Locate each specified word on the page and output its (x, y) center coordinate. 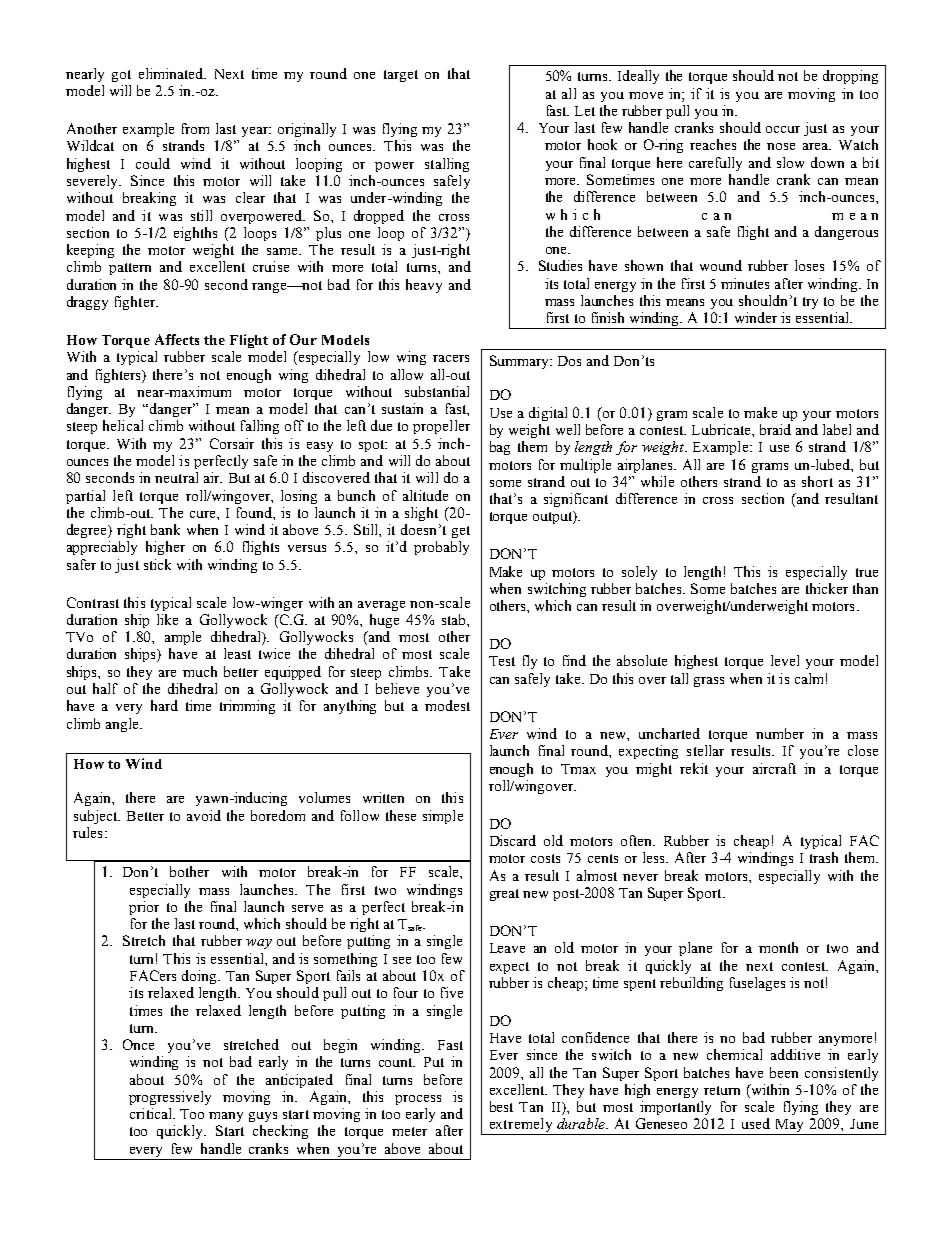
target (401, 76)
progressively (170, 1098)
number (780, 733)
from (195, 128)
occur (783, 129)
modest (447, 705)
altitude (425, 495)
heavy (424, 286)
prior (144, 908)
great (504, 895)
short (817, 481)
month (778, 947)
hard (164, 705)
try (810, 303)
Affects (177, 339)
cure (204, 514)
